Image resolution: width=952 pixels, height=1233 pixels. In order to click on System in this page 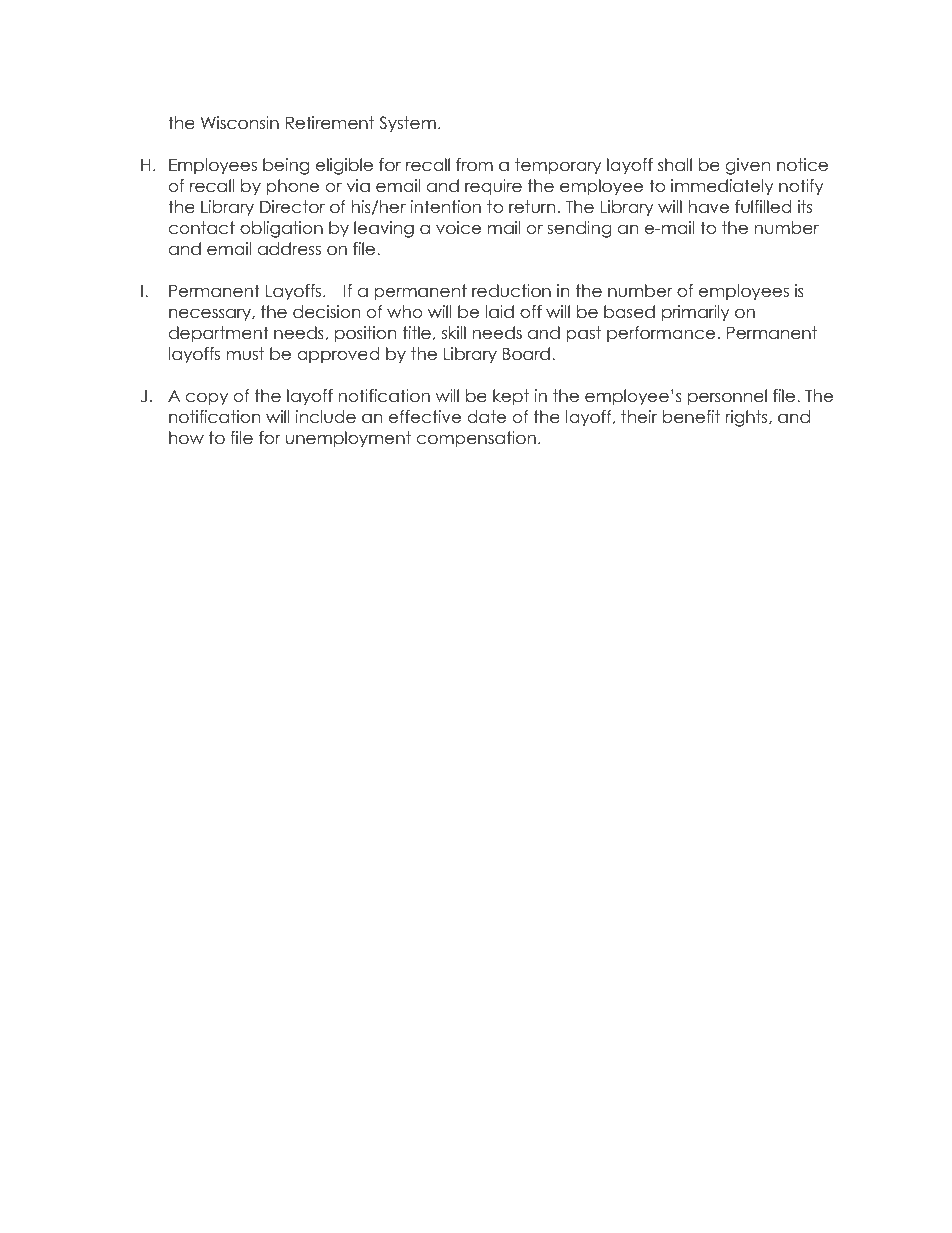, I will do `click(407, 124)`.
